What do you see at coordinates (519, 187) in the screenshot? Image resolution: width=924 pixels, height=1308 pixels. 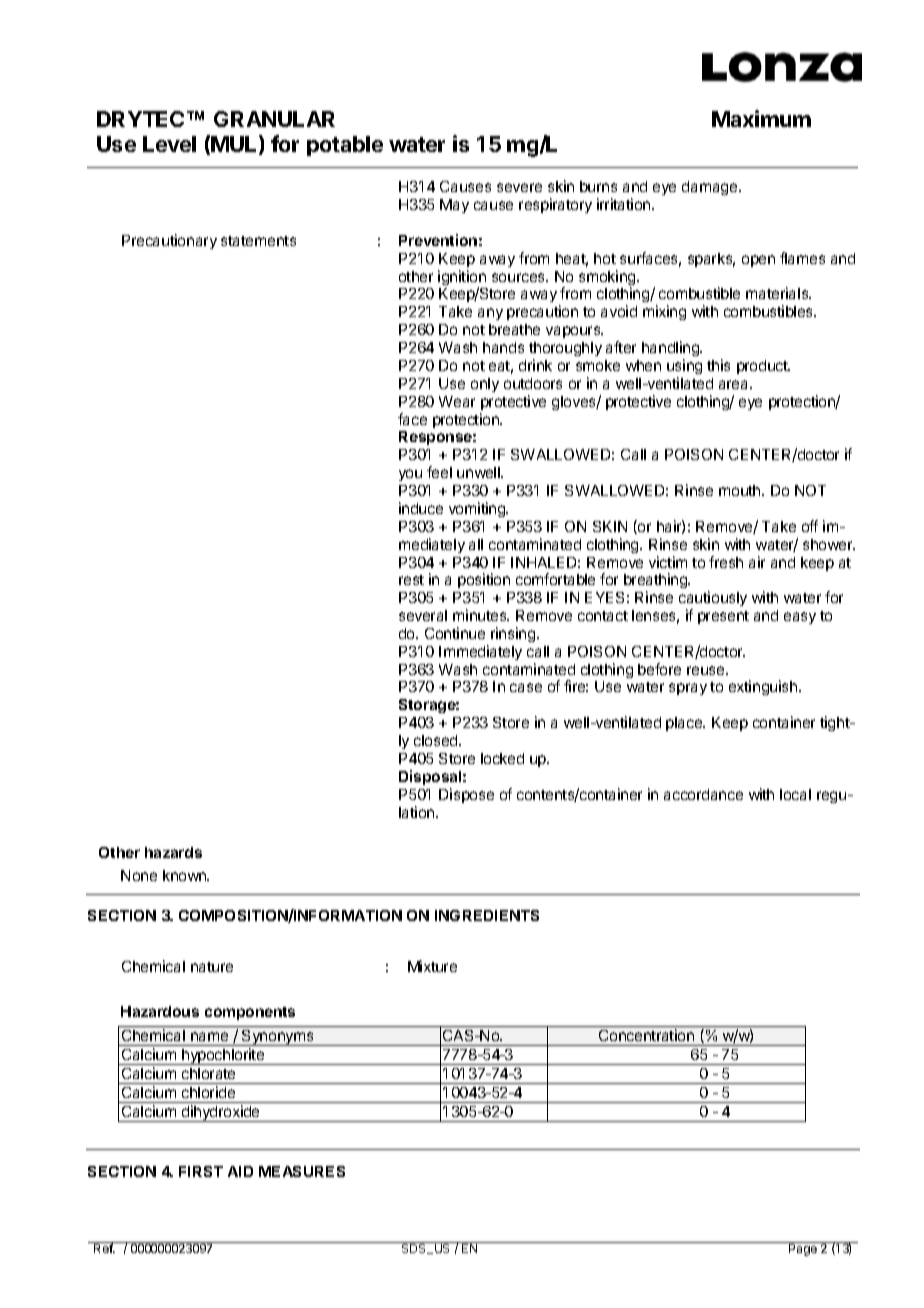 I see `severe` at bounding box center [519, 187].
